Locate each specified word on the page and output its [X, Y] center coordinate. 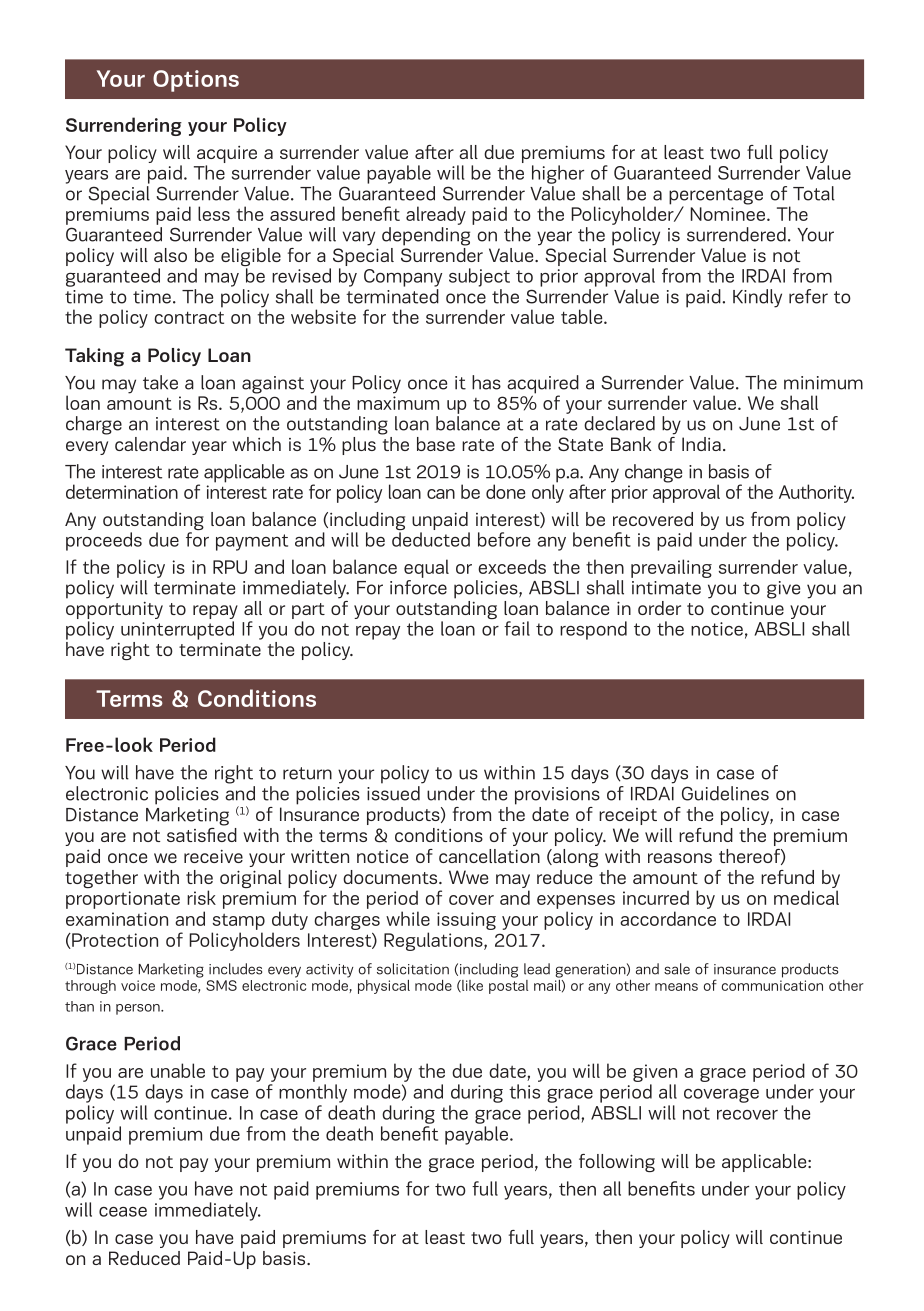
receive [213, 856]
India [701, 444]
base [436, 444]
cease [123, 1212]
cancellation [489, 856]
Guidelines [725, 793]
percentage [716, 197]
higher [558, 174]
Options [196, 81]
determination [122, 491]
